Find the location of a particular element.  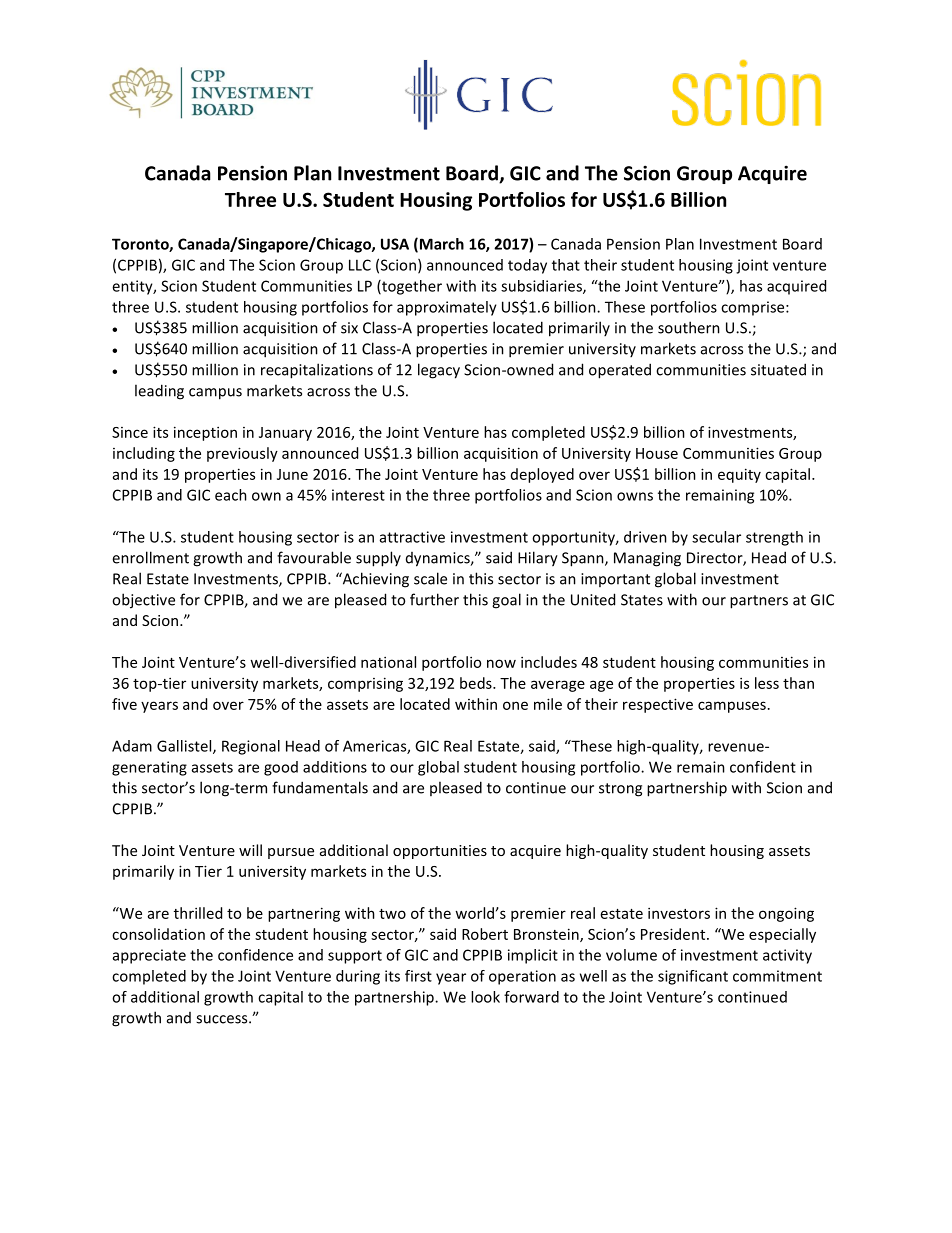

inception is located at coordinates (205, 433).
